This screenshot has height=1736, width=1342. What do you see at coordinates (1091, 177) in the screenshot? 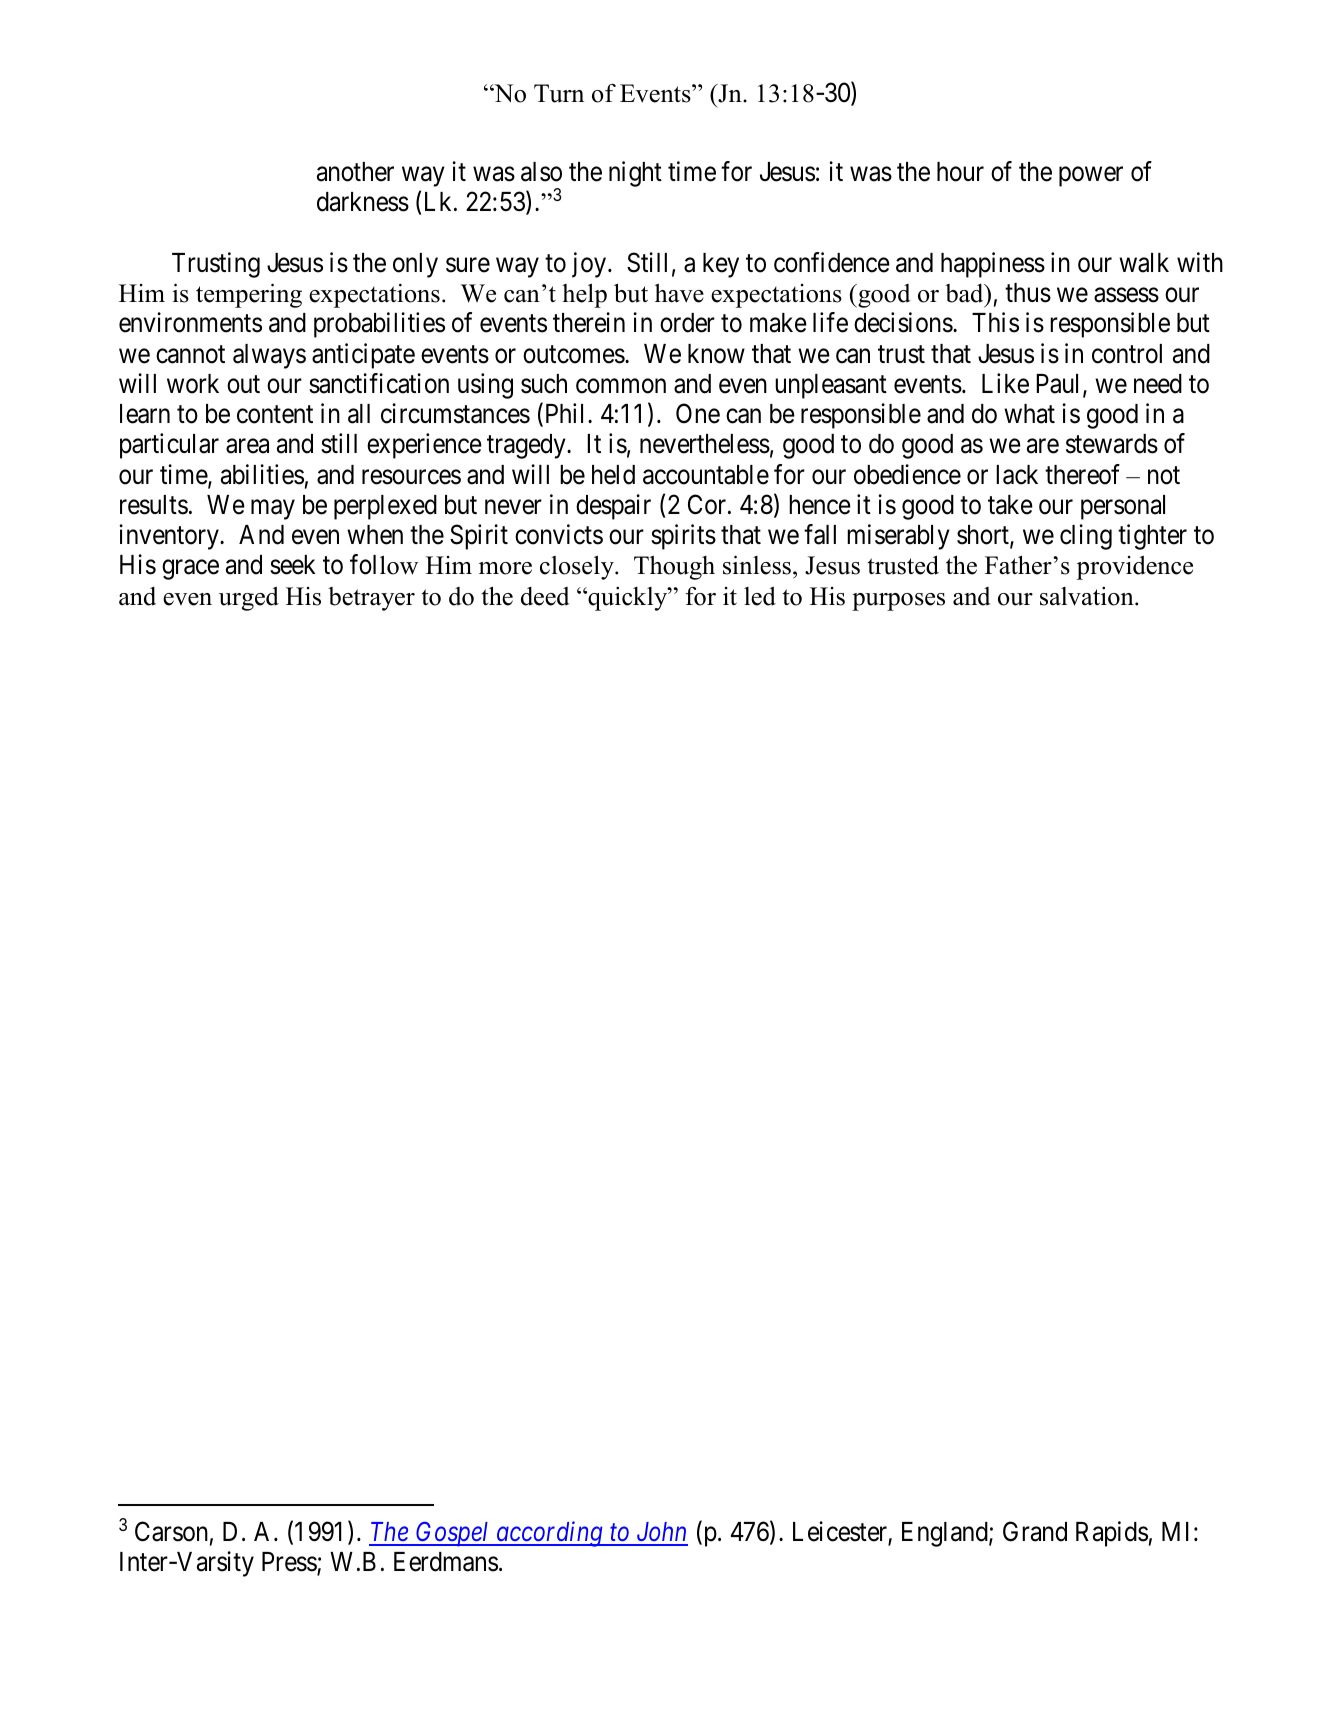
I see `power` at bounding box center [1091, 177].
